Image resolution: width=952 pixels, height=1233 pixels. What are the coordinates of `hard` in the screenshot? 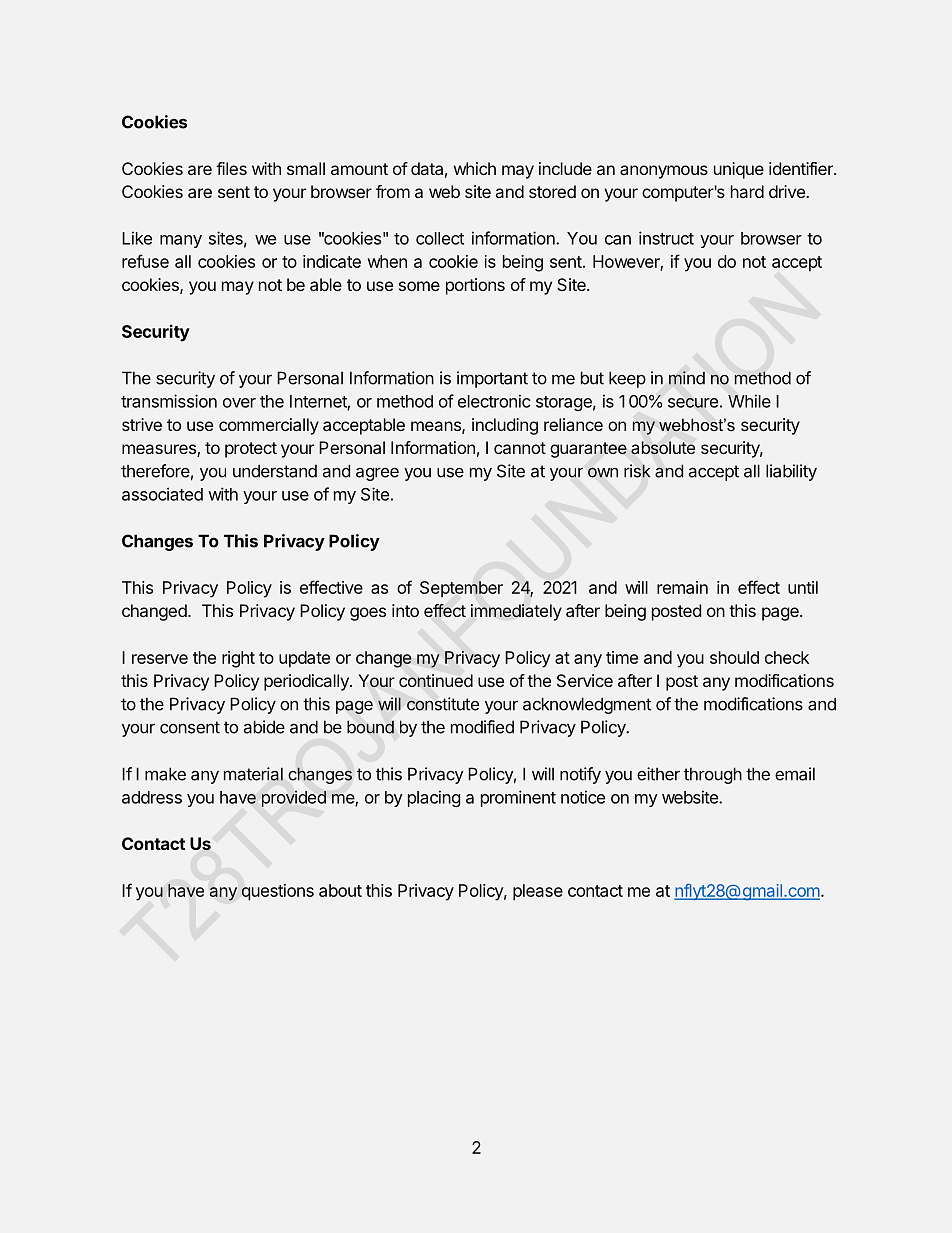 It's located at (747, 191).
